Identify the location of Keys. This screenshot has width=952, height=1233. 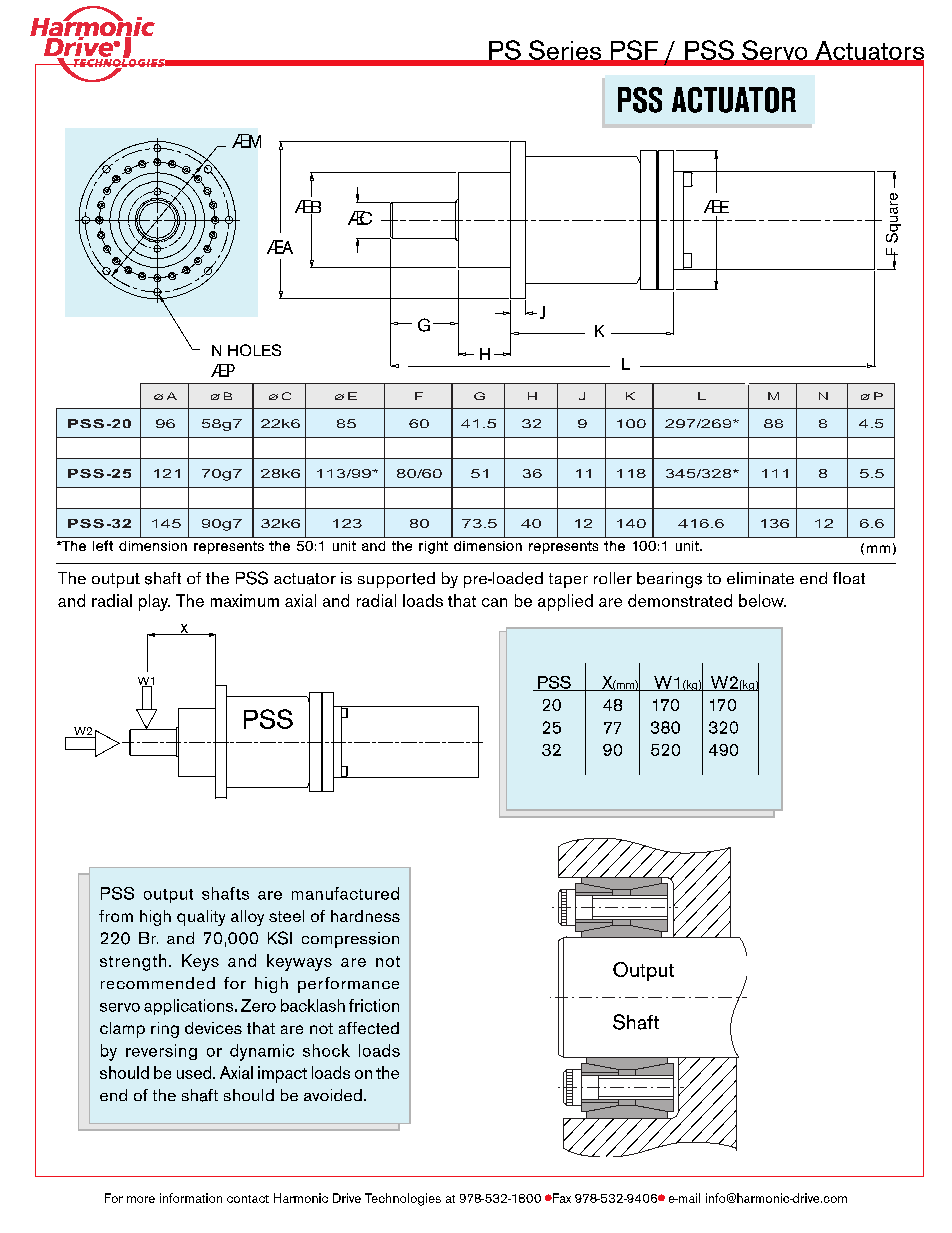
(200, 962).
